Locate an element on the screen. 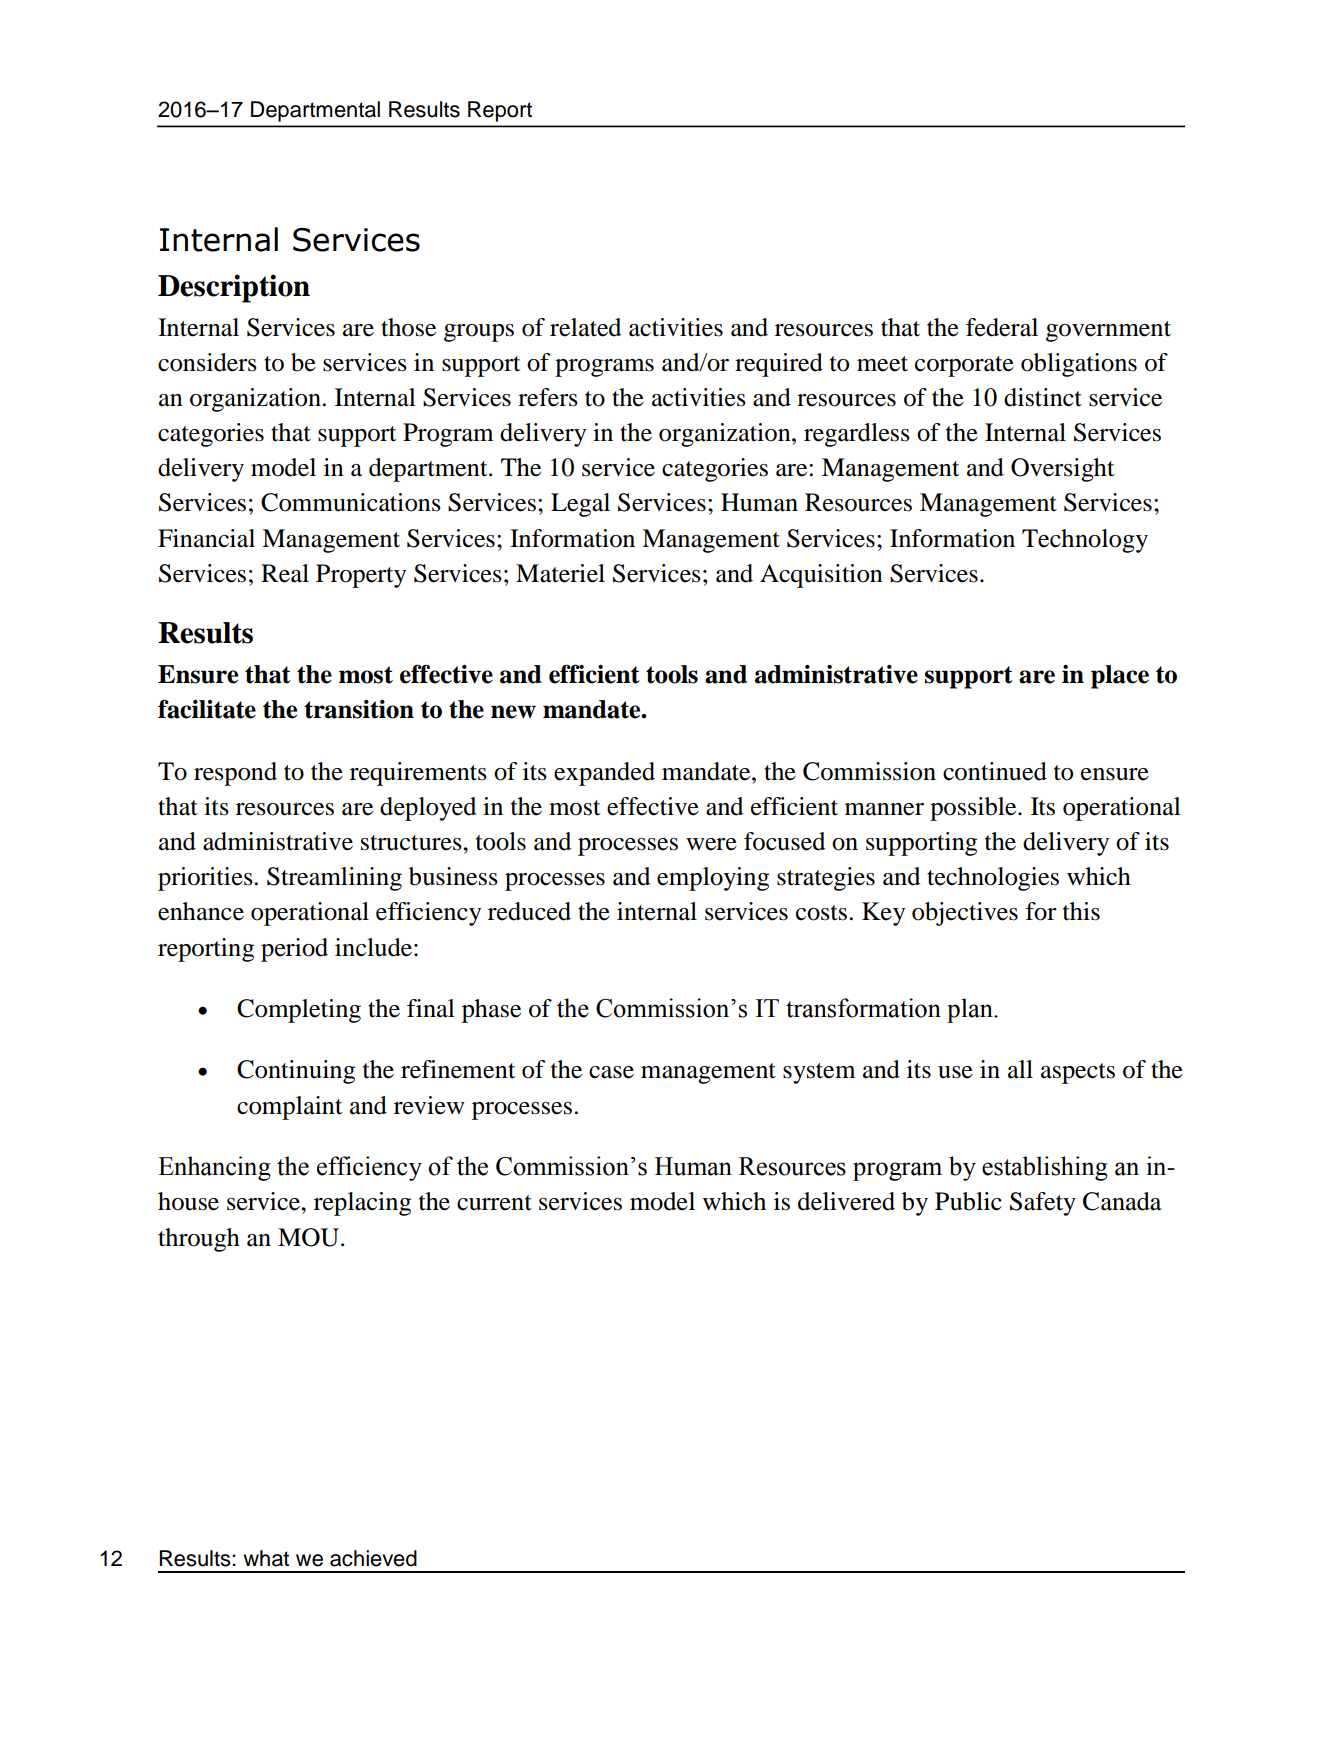 The width and height of the screenshot is (1344, 1740). establishing is located at coordinates (1045, 1168).
